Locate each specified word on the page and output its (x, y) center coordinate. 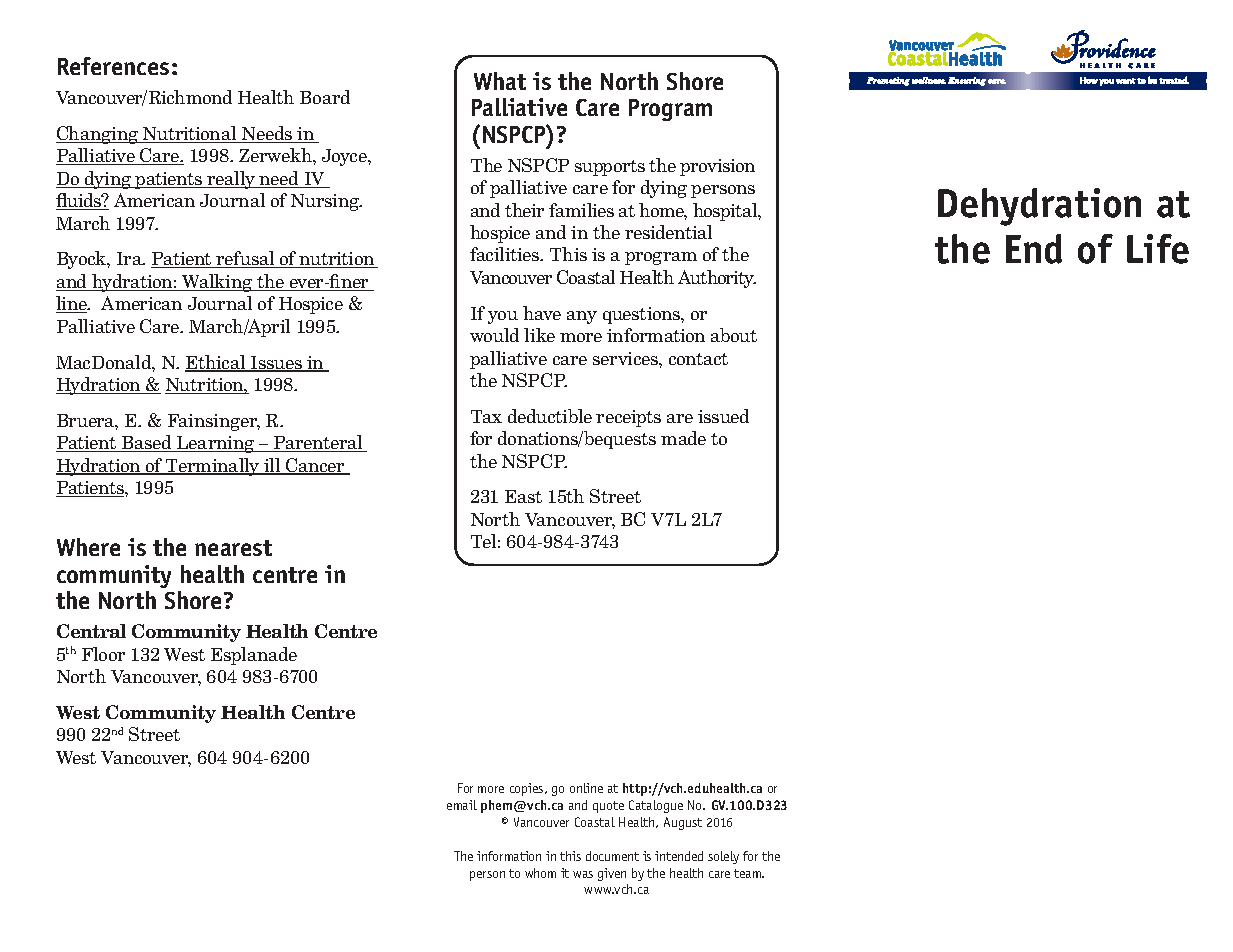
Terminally (213, 467)
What (500, 81)
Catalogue (656, 806)
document (612, 856)
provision (717, 167)
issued (723, 416)
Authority (717, 279)
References (113, 66)
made (683, 438)
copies (528, 789)
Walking (217, 283)
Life (1158, 249)
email (462, 805)
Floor (103, 654)
